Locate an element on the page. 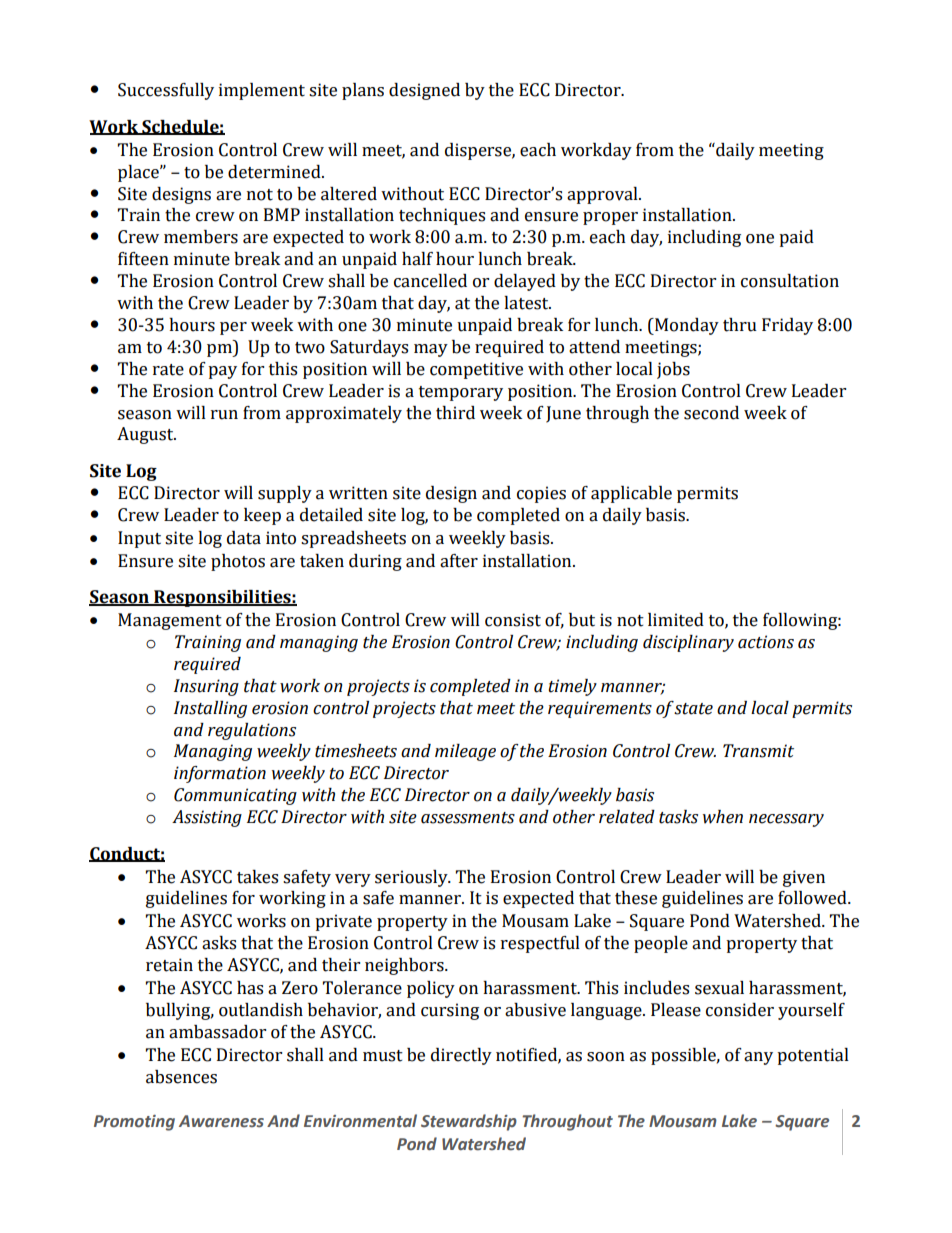  Stewardship is located at coordinates (469, 1122).
